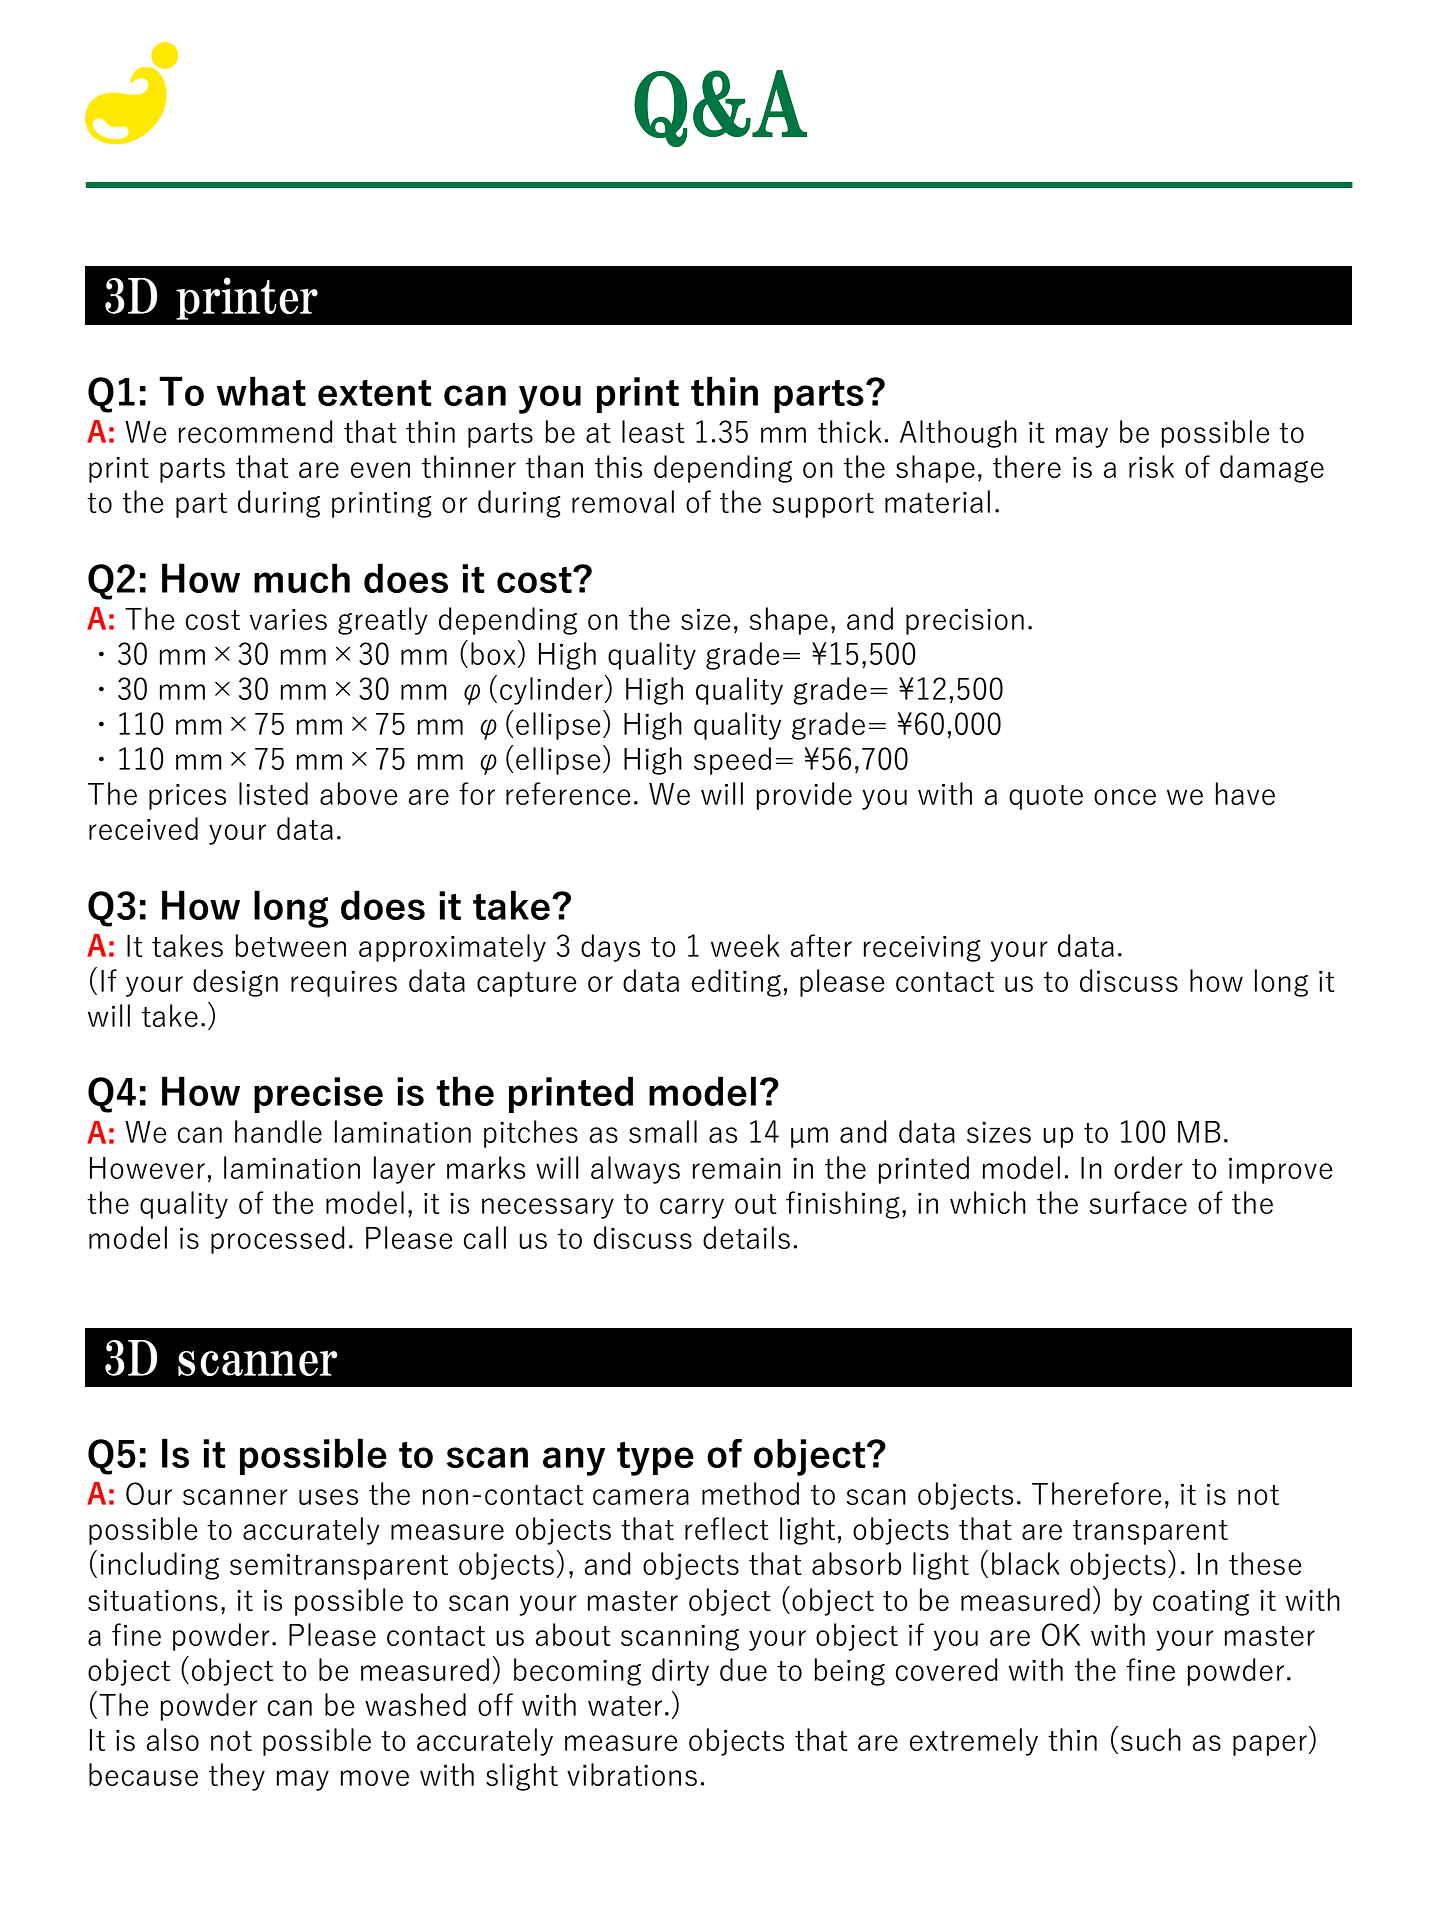  What do you see at coordinates (746, 1237) in the screenshot?
I see `details` at bounding box center [746, 1237].
